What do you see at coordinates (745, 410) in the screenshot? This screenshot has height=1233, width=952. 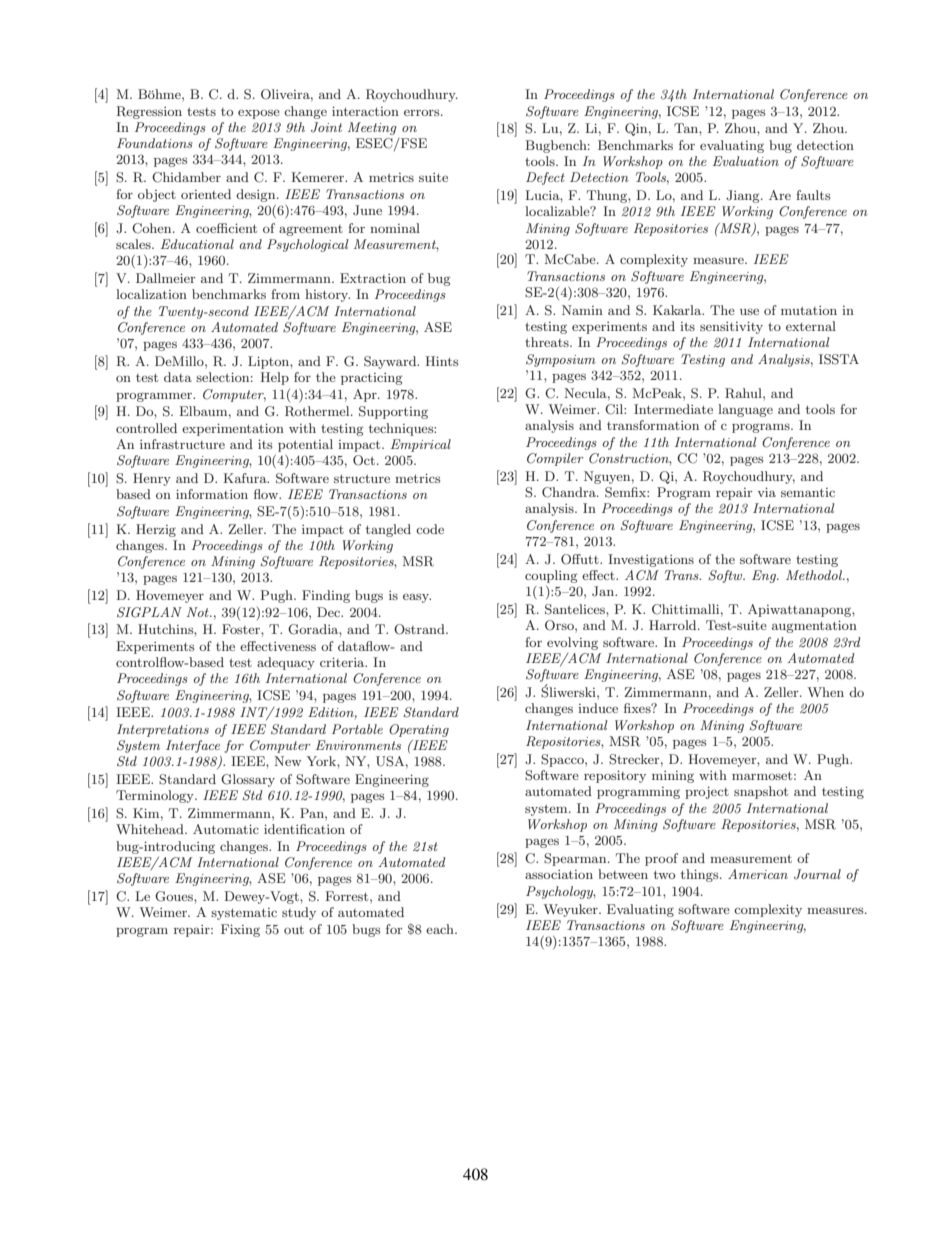 I see `language` at bounding box center [745, 410].
